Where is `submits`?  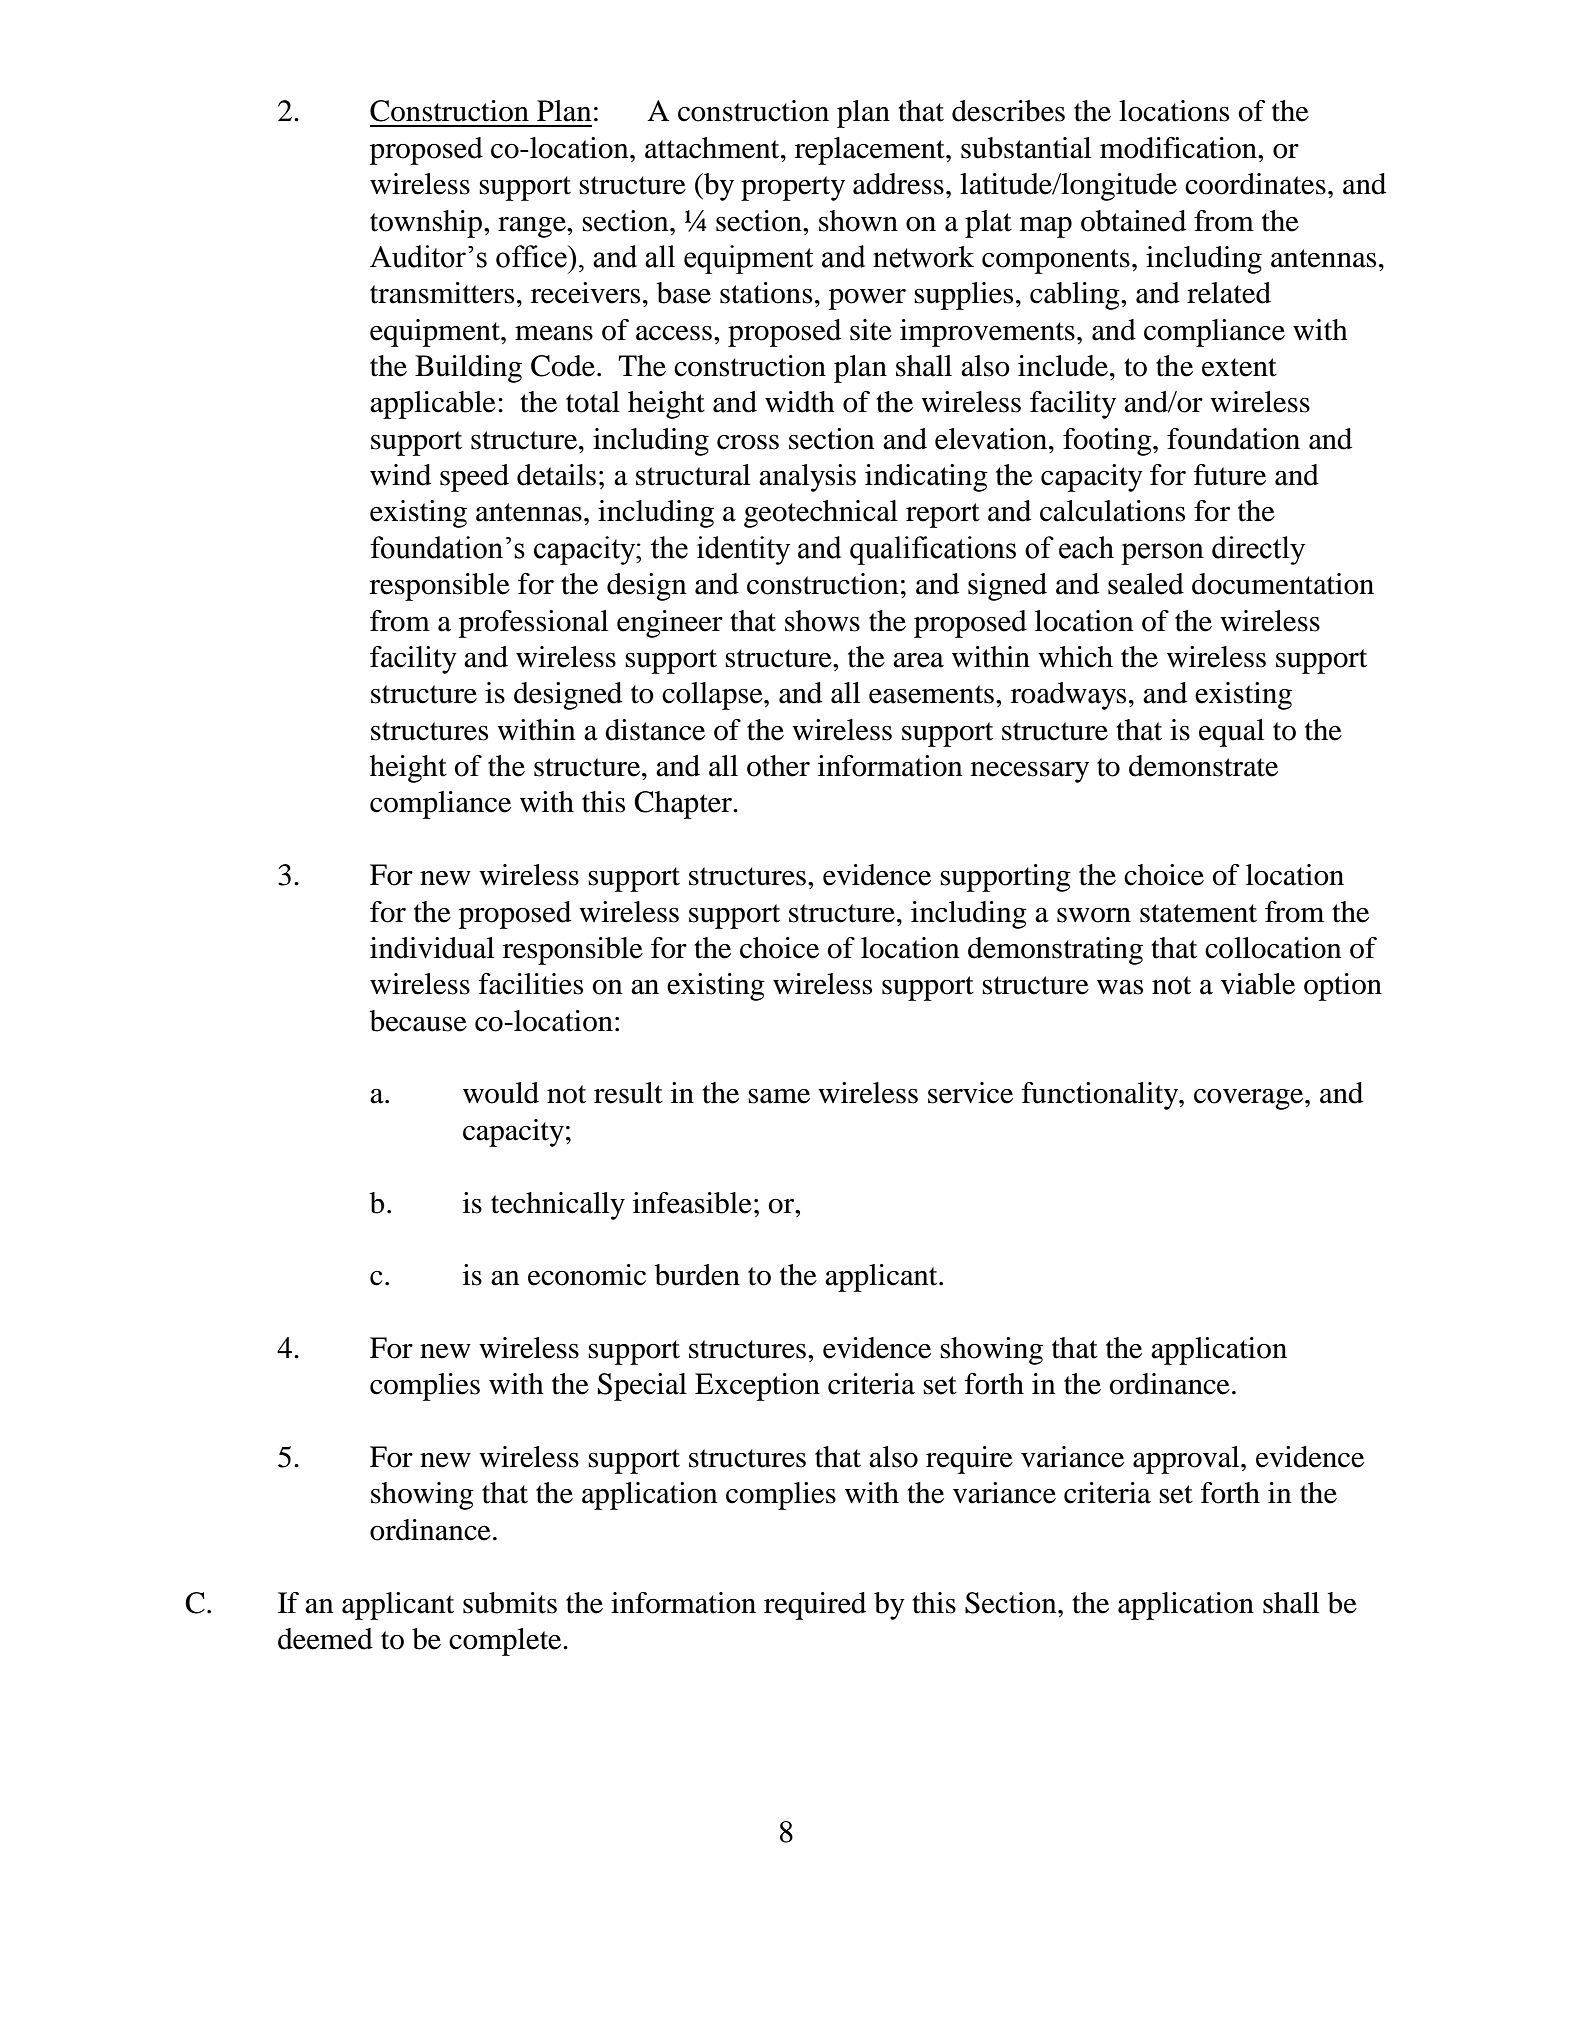
submits is located at coordinates (510, 1603).
